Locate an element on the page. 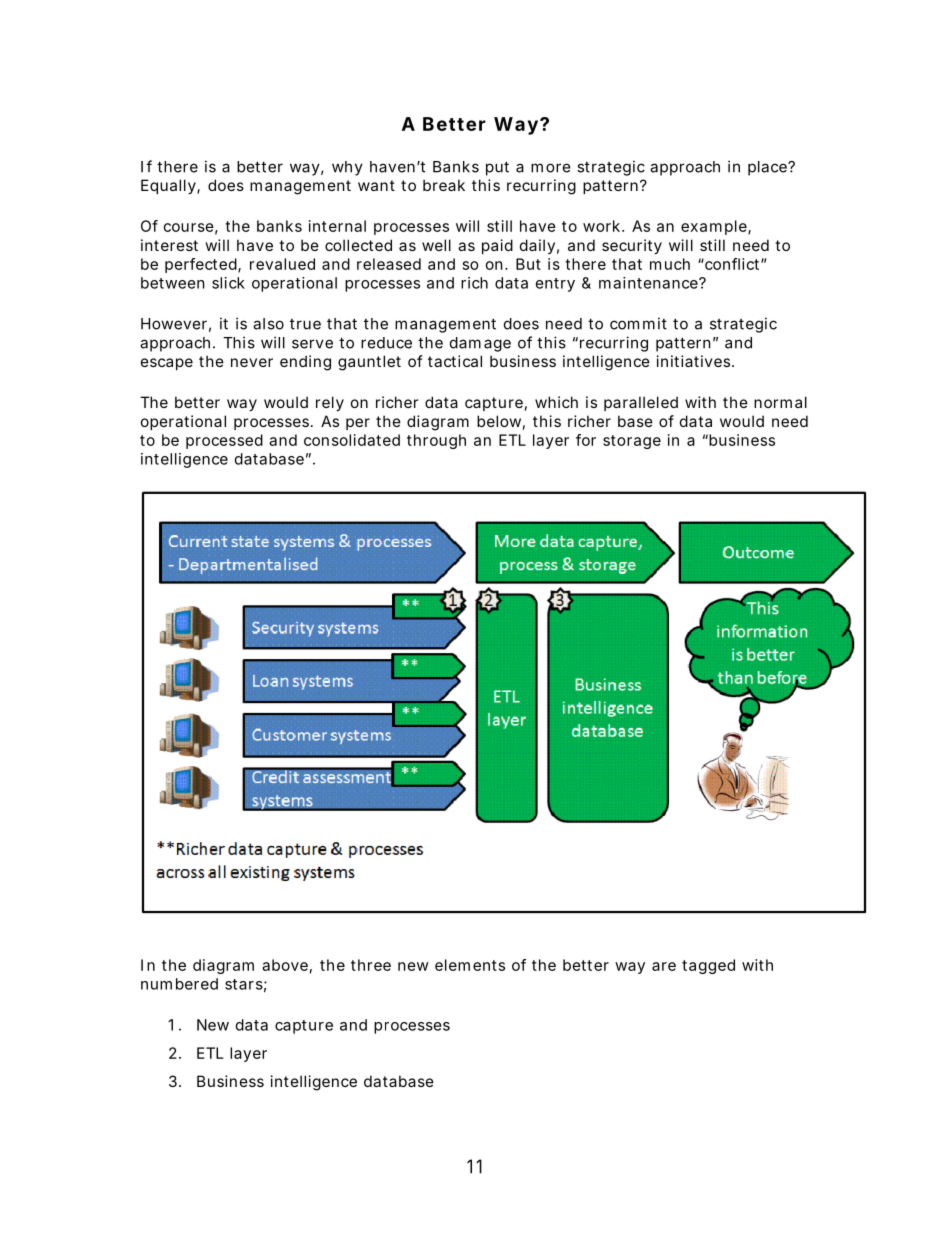  three is located at coordinates (371, 965).
